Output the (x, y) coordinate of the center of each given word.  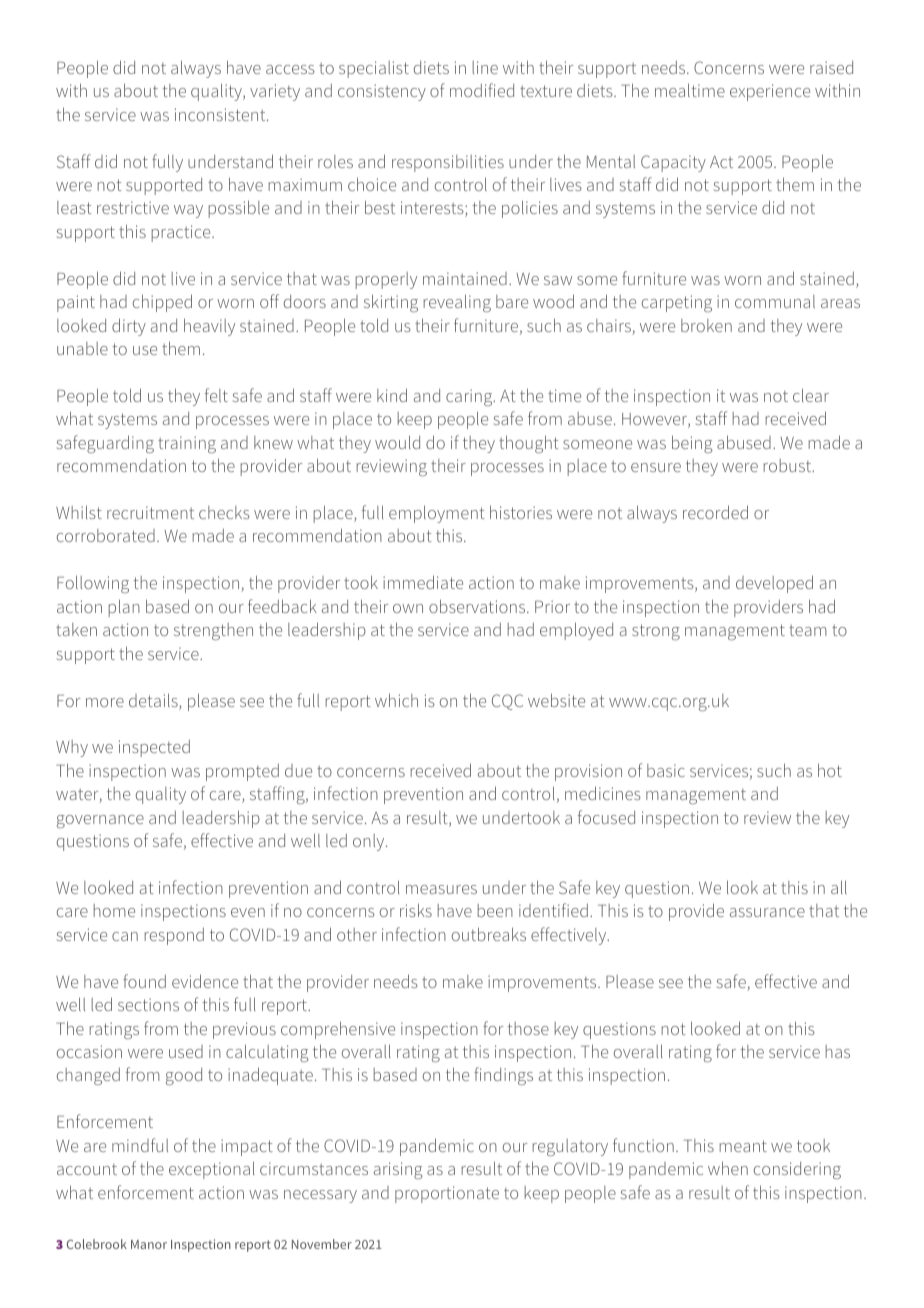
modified (482, 90)
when (728, 1168)
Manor (149, 1244)
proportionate (447, 1194)
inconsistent (221, 114)
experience (770, 92)
